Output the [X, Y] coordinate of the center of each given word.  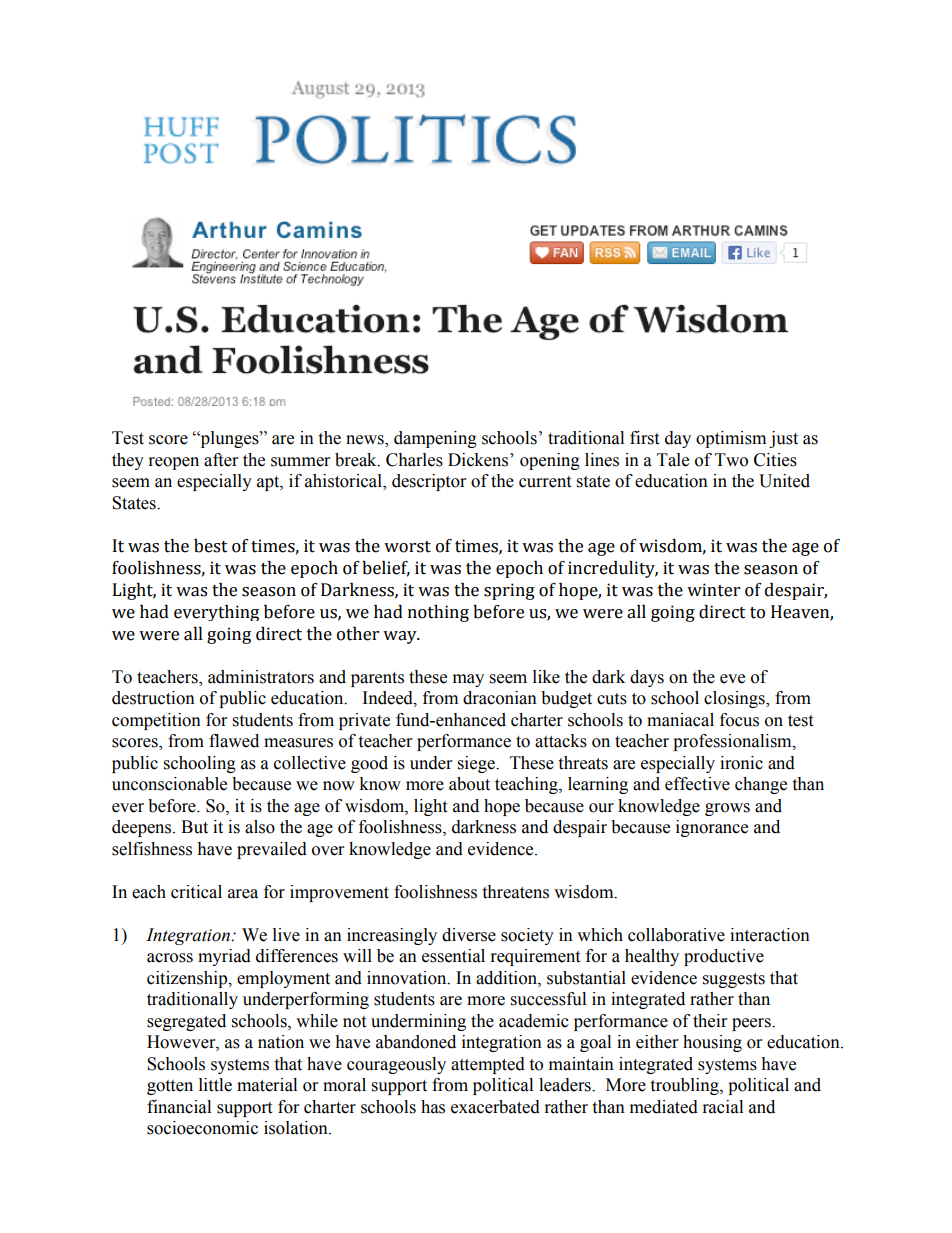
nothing [438, 613]
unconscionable [169, 784]
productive [724, 957]
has [433, 1107]
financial [179, 1107]
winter [713, 590]
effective [697, 784]
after [221, 460]
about [469, 784]
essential [453, 956]
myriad [224, 957]
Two [731, 460]
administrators [261, 677]
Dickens [479, 460]
